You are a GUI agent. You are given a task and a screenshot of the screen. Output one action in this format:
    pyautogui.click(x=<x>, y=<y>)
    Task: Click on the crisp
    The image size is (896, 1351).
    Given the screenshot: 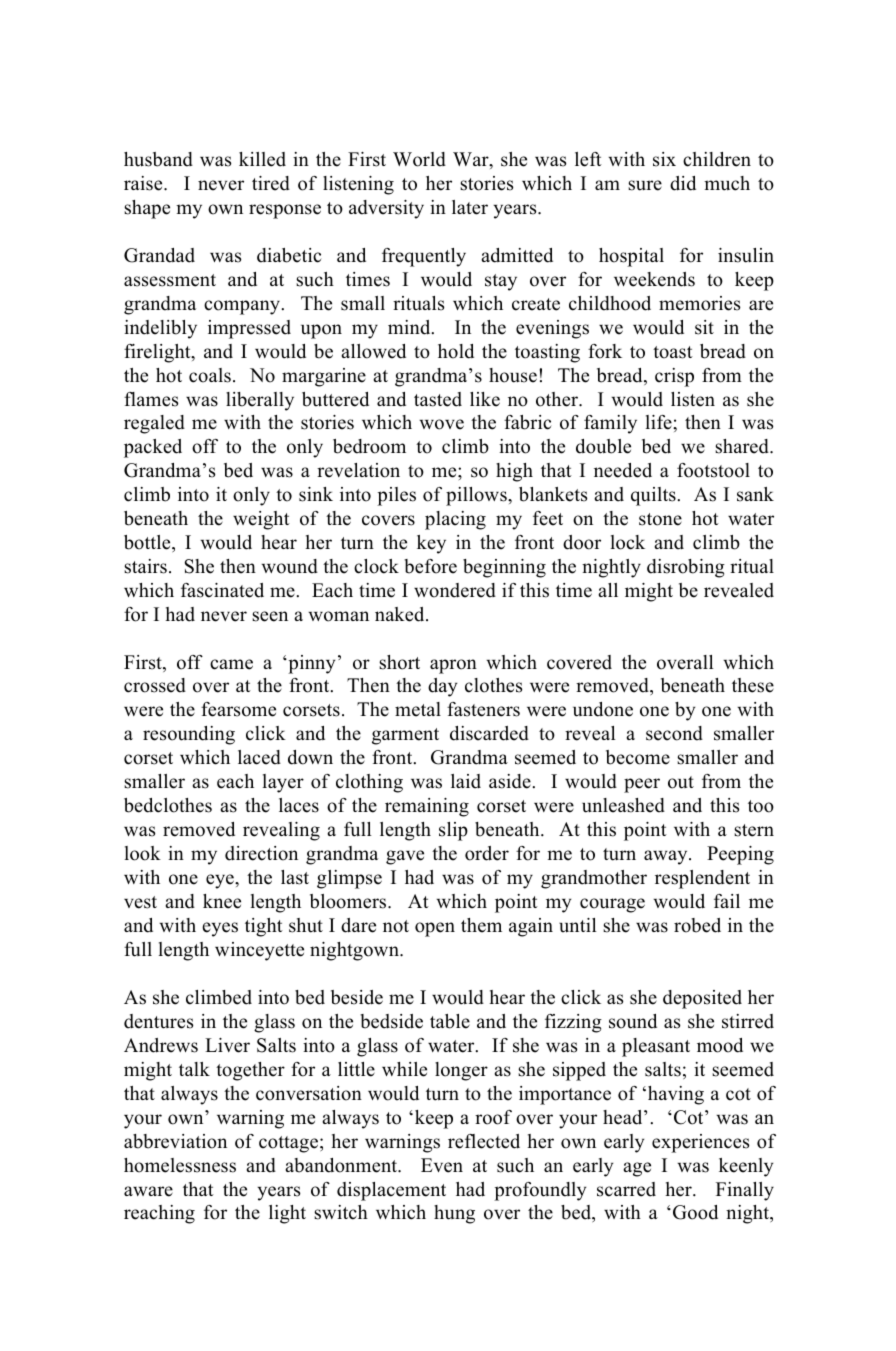 What is the action you would take?
    pyautogui.click(x=674, y=377)
